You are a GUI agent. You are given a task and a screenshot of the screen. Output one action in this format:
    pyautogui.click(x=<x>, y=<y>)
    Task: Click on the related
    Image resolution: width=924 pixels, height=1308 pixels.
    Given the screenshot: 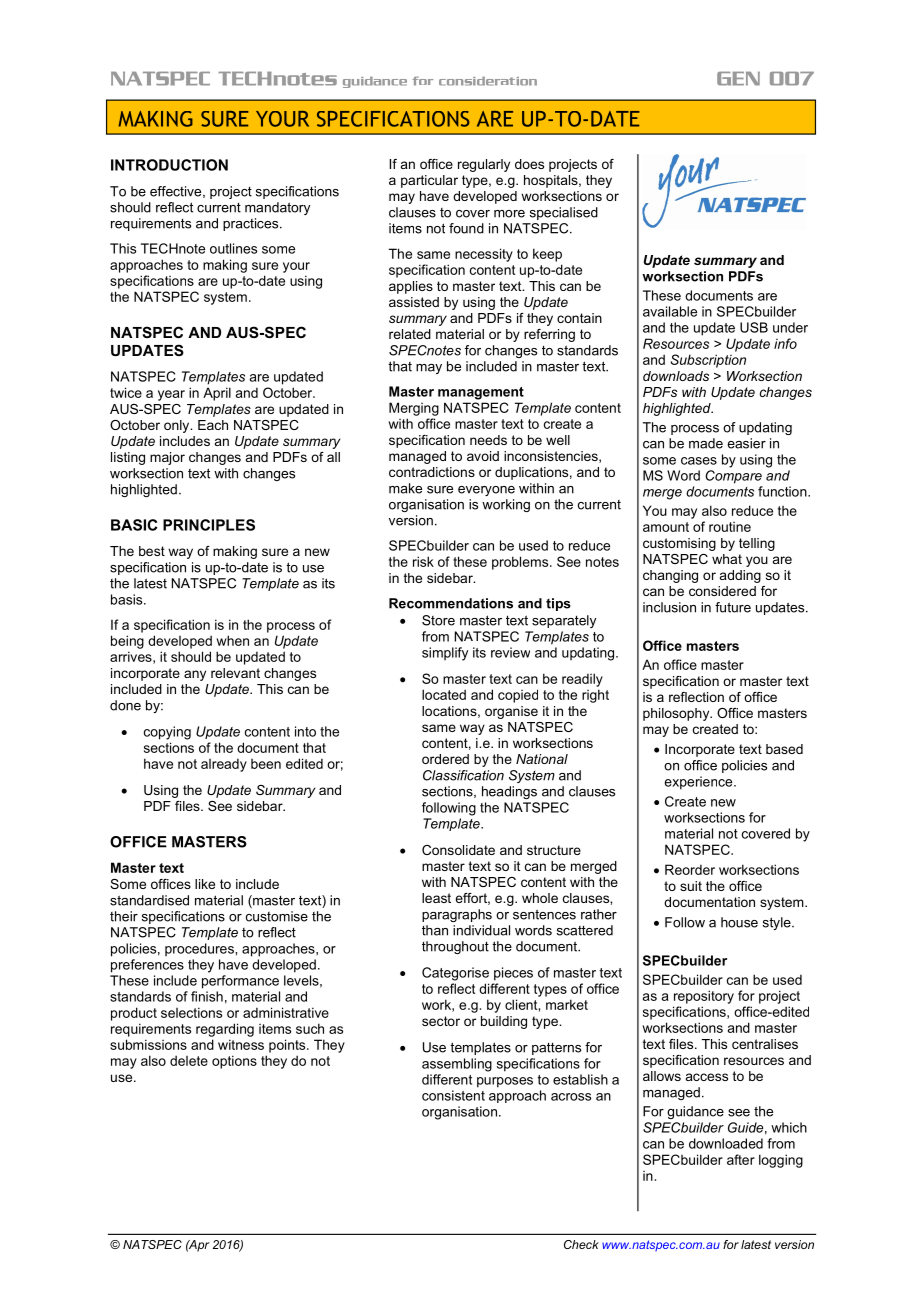 What is the action you would take?
    pyautogui.click(x=410, y=334)
